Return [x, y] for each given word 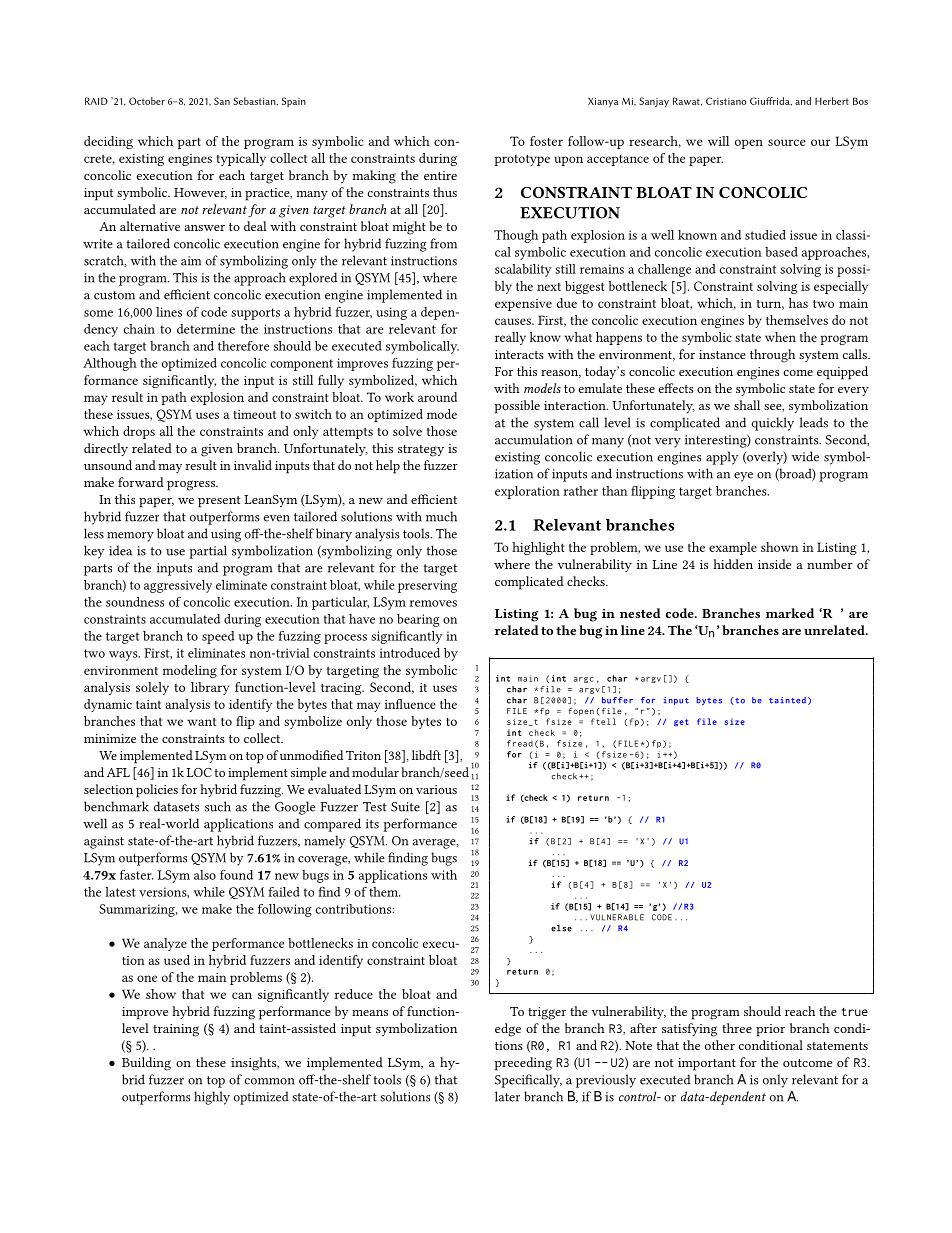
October [147, 101]
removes [433, 603]
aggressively [178, 586]
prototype [522, 160]
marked [790, 613]
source [787, 142]
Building [146, 1064]
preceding [523, 1064]
